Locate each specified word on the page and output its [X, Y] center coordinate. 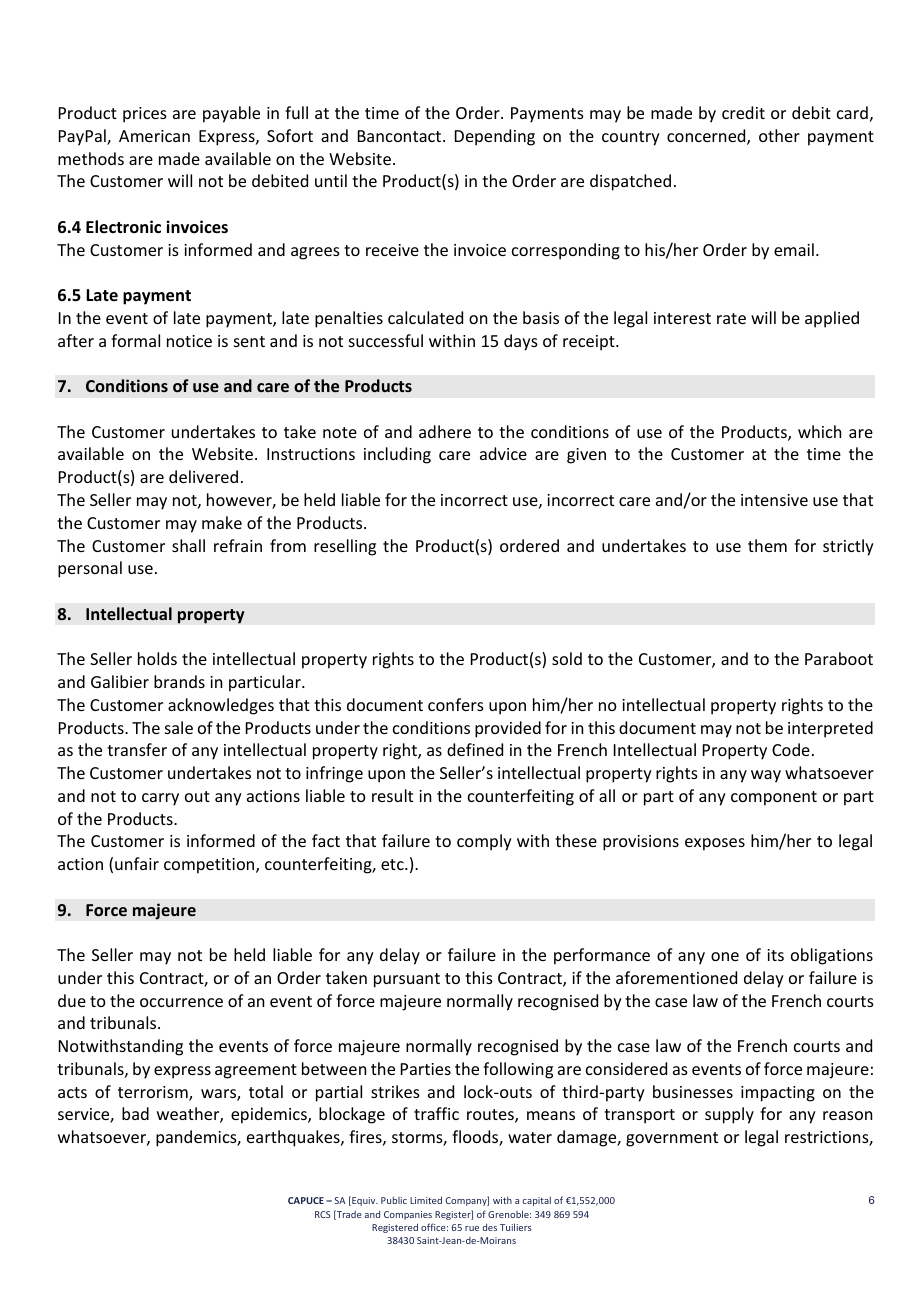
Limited [426, 1200]
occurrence [181, 1002]
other [779, 135]
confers [456, 704]
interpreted [830, 729]
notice [189, 341]
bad [135, 1113]
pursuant [407, 980]
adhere [445, 431]
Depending [495, 137]
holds [157, 658]
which [819, 431]
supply [729, 1115]
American [154, 136]
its [775, 955]
